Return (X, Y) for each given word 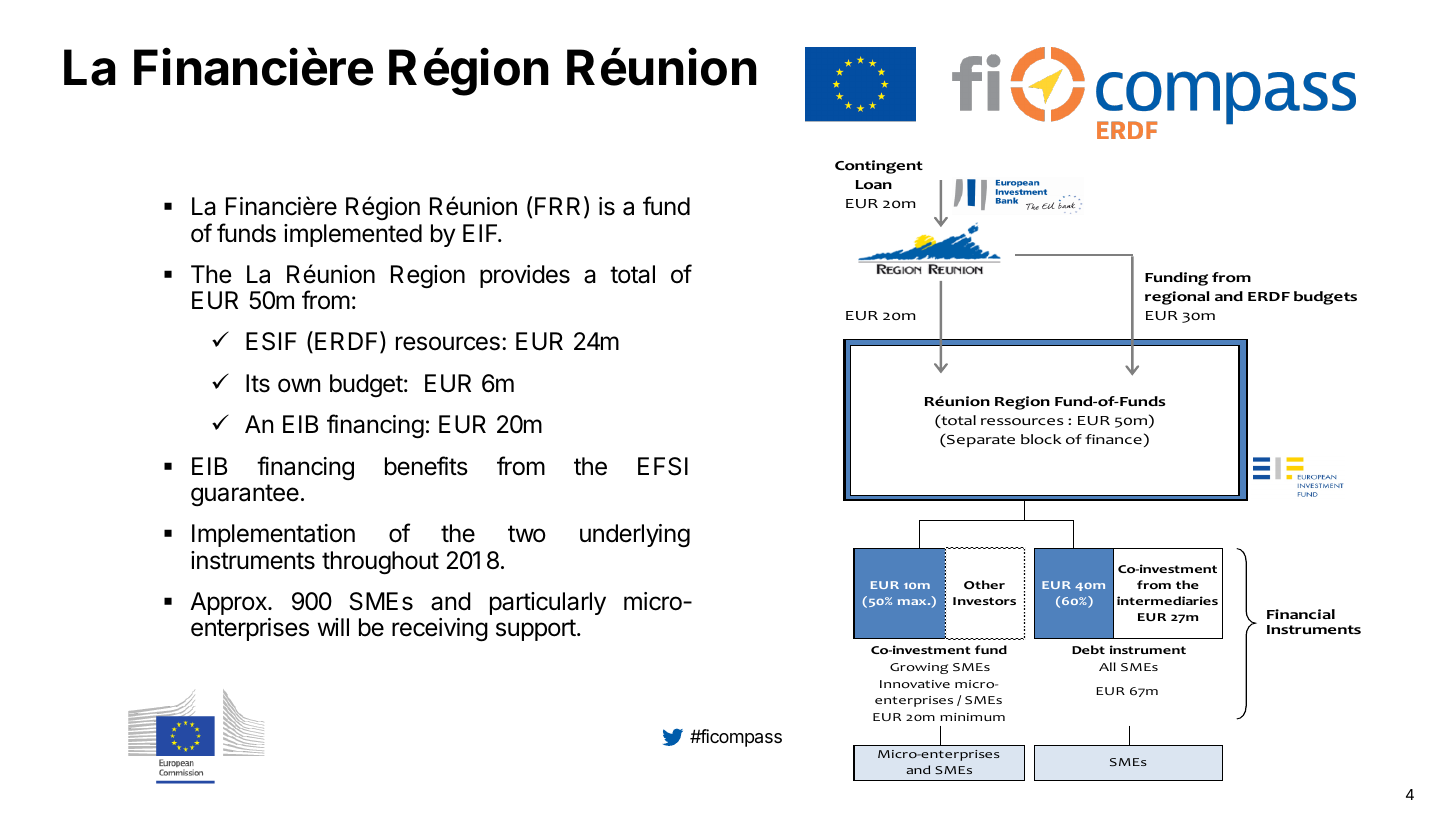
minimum (972, 717)
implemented (353, 235)
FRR (557, 206)
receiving (440, 630)
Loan (874, 185)
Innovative (915, 684)
